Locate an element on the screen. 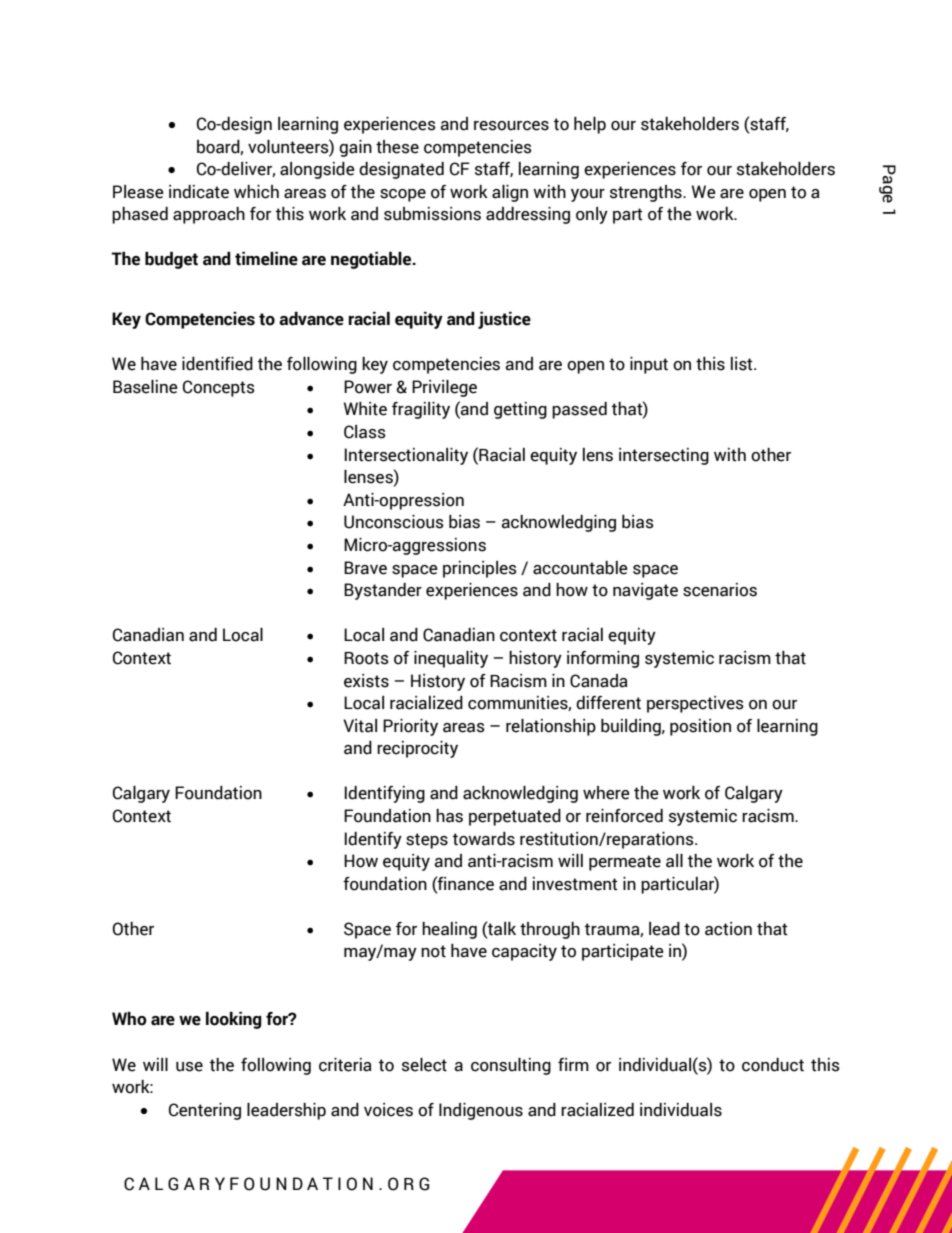 This screenshot has width=952, height=1233. strengths is located at coordinates (647, 193).
